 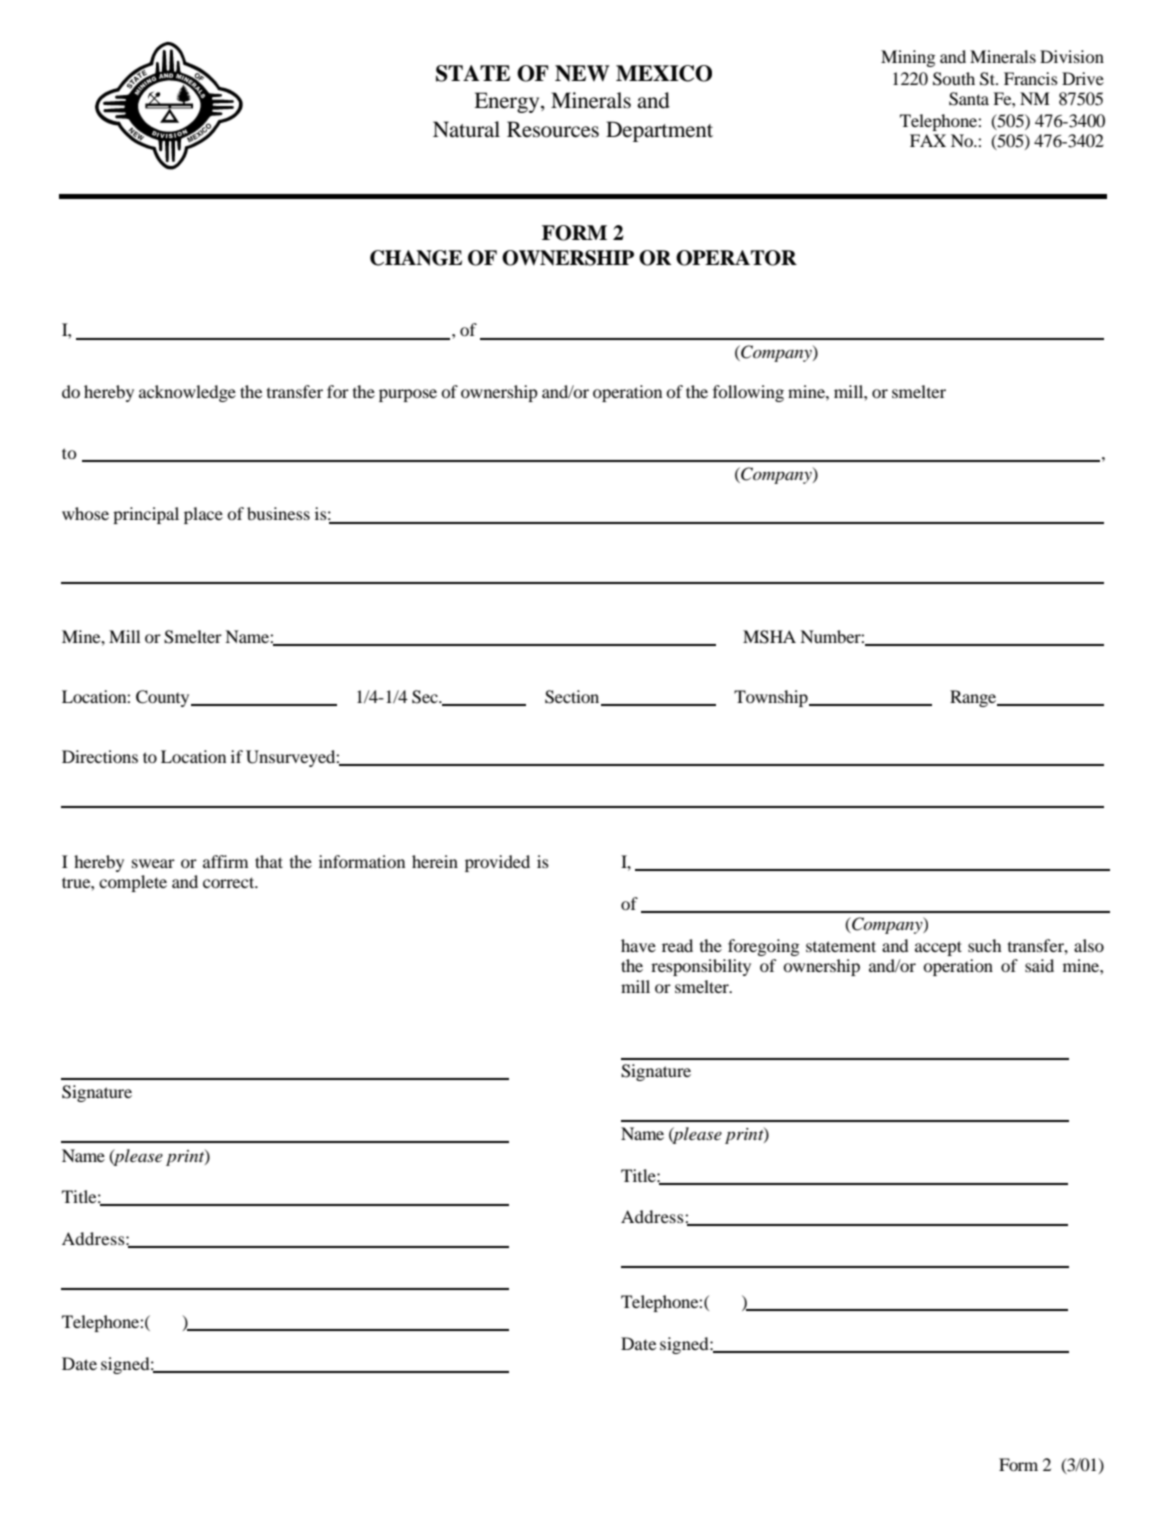 I want to click on Range, so click(x=974, y=698).
